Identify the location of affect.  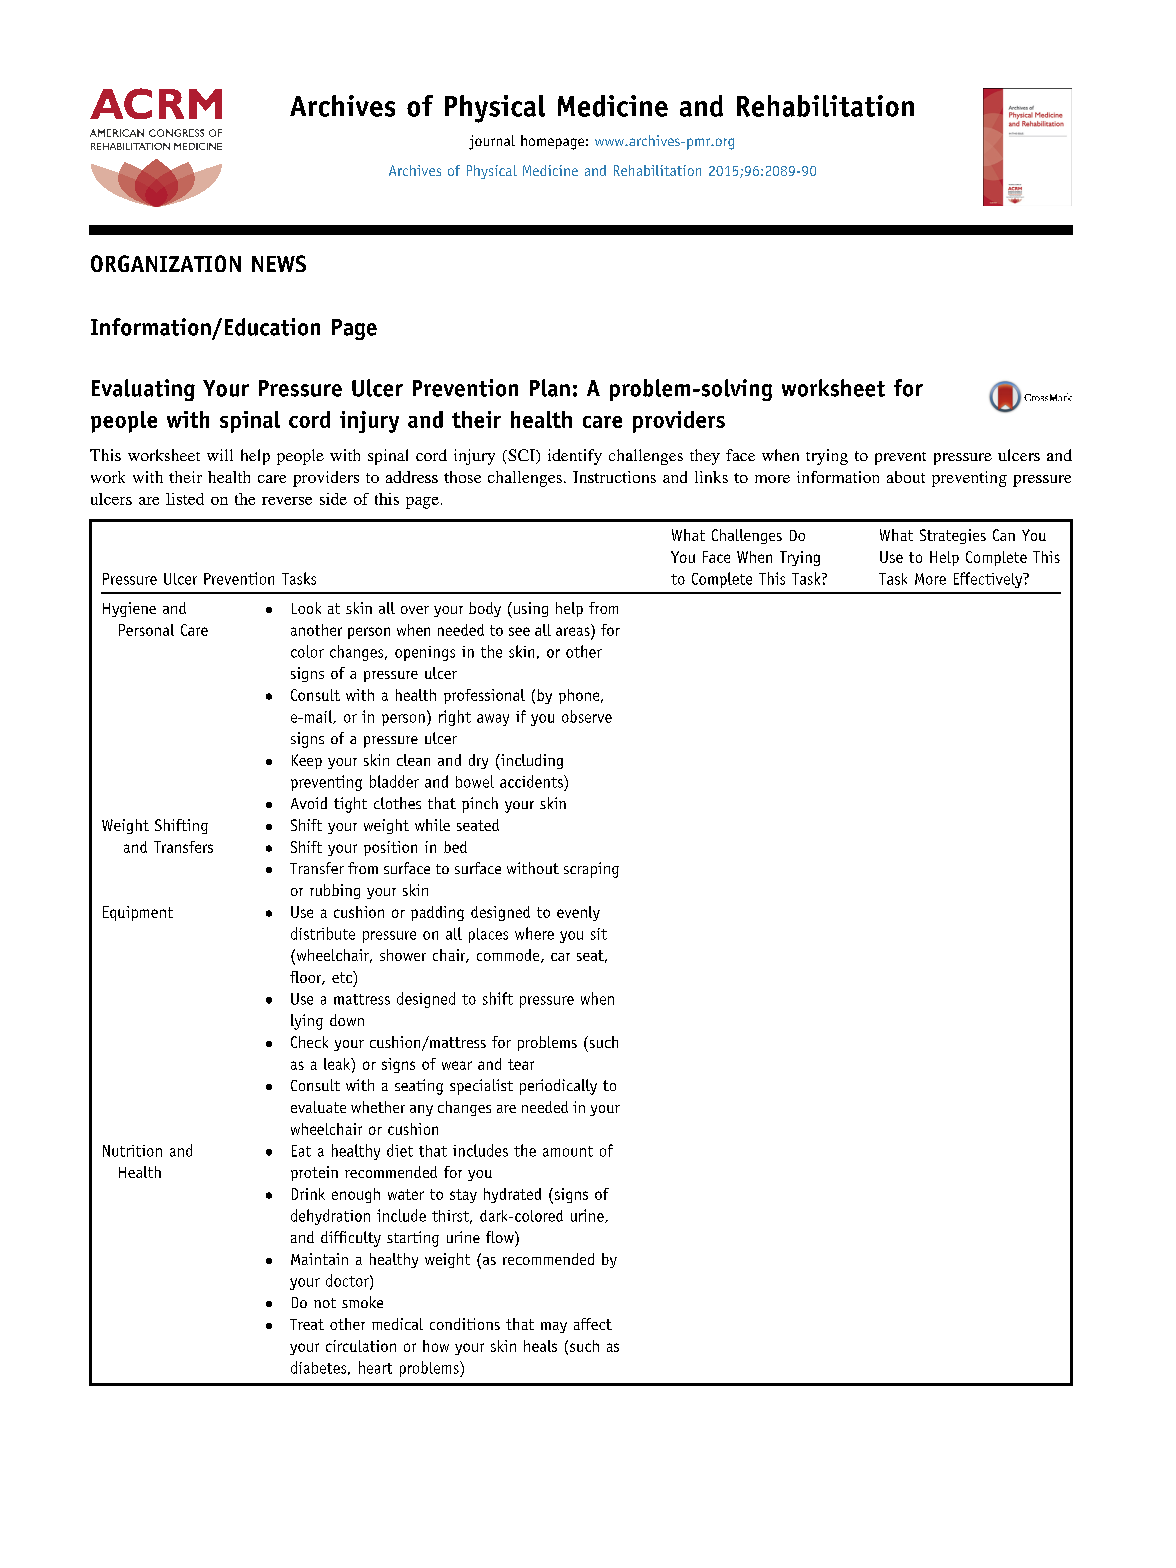
(593, 1324).
